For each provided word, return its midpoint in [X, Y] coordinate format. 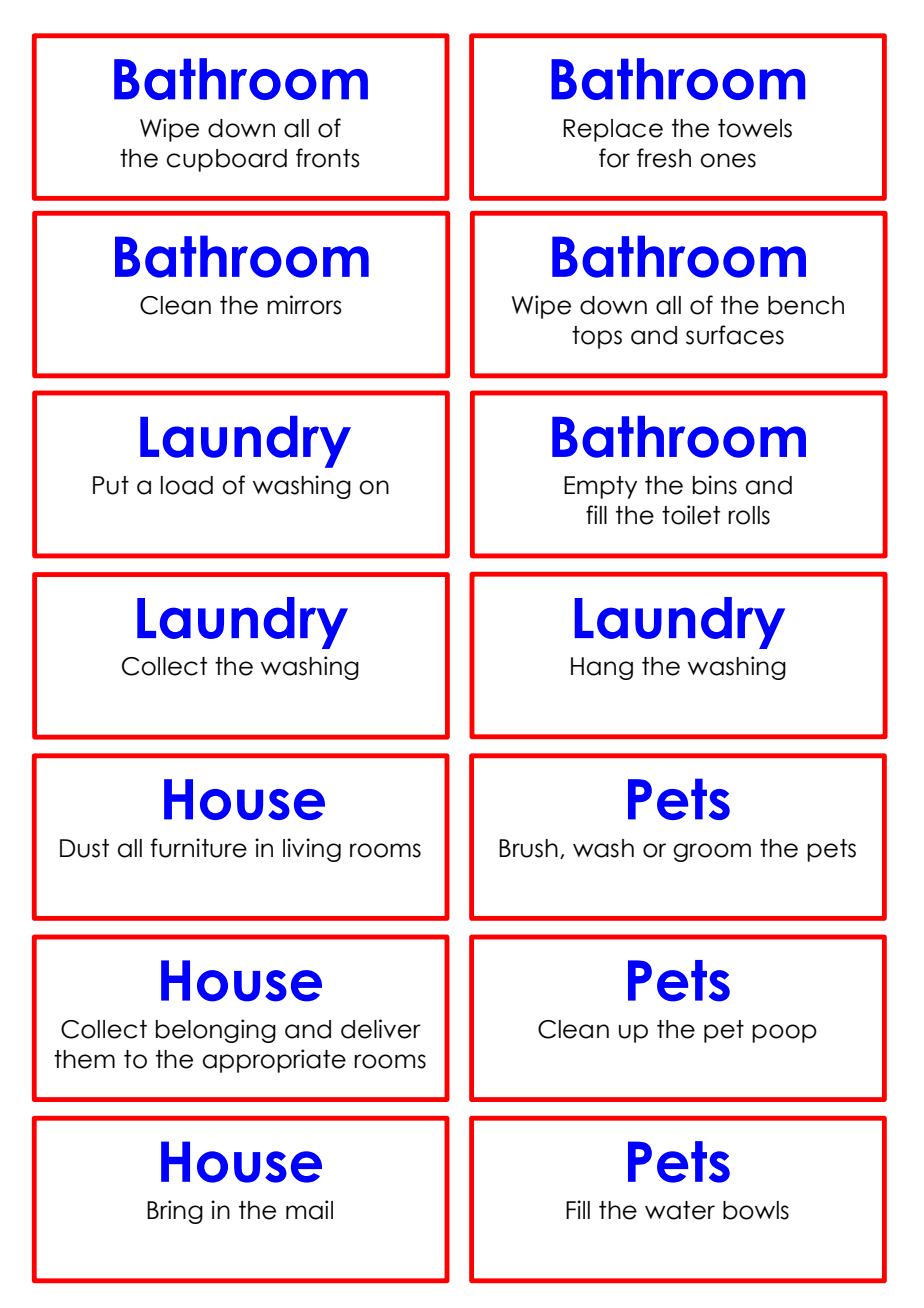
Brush [528, 848]
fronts [328, 158]
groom [712, 852]
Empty [600, 487]
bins [715, 485]
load [187, 485]
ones [728, 160]
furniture [199, 848]
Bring [175, 1212]
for [614, 158]
